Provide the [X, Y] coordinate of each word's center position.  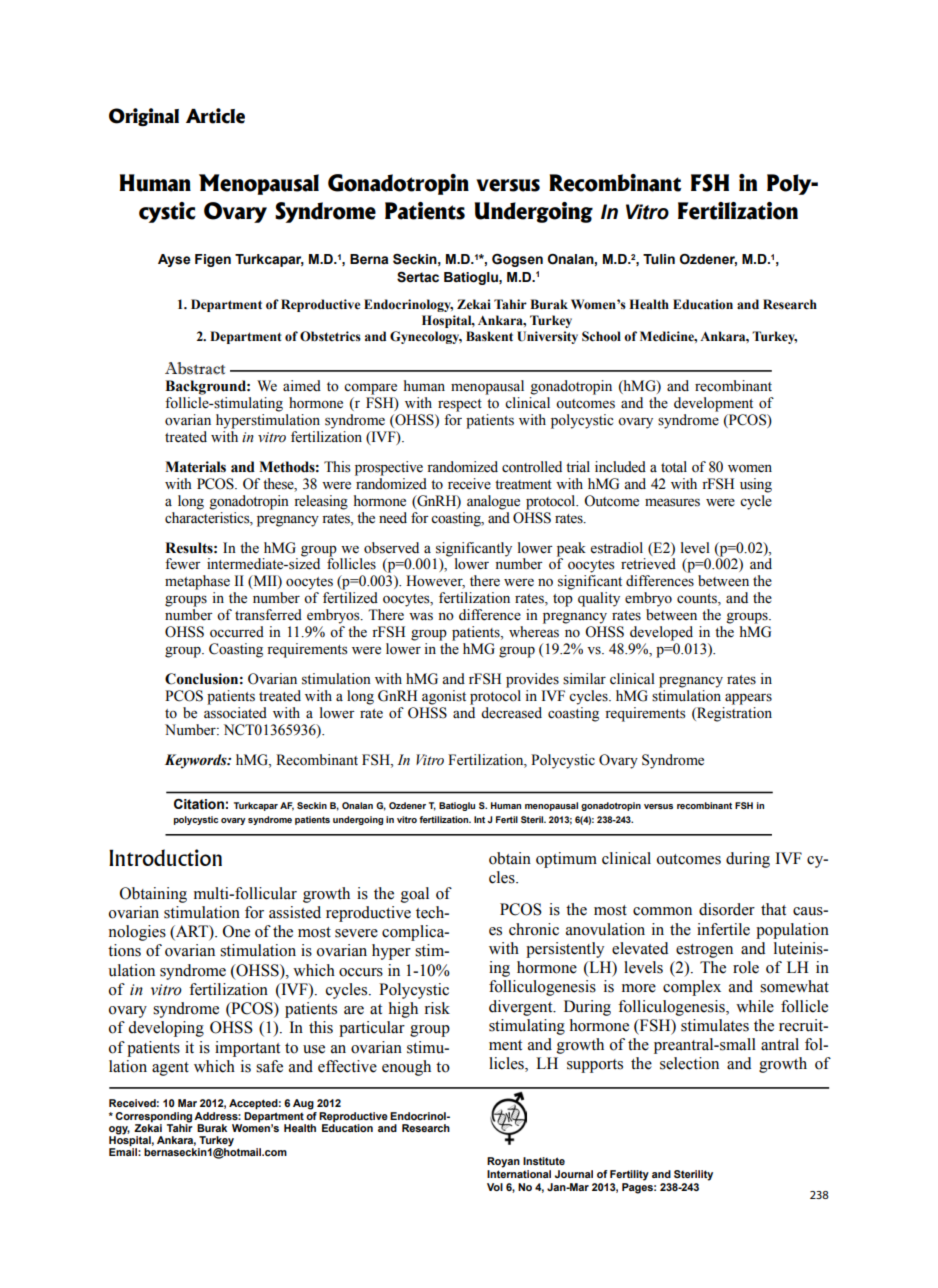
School [601, 336]
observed [391, 548]
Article [215, 116]
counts [698, 600]
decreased [511, 713]
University [547, 337]
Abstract [195, 368]
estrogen [704, 951]
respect [460, 405]
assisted [295, 912]
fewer [183, 564]
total [674, 467]
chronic [534, 929]
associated [235, 713]
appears [748, 699]
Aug [303, 1104]
